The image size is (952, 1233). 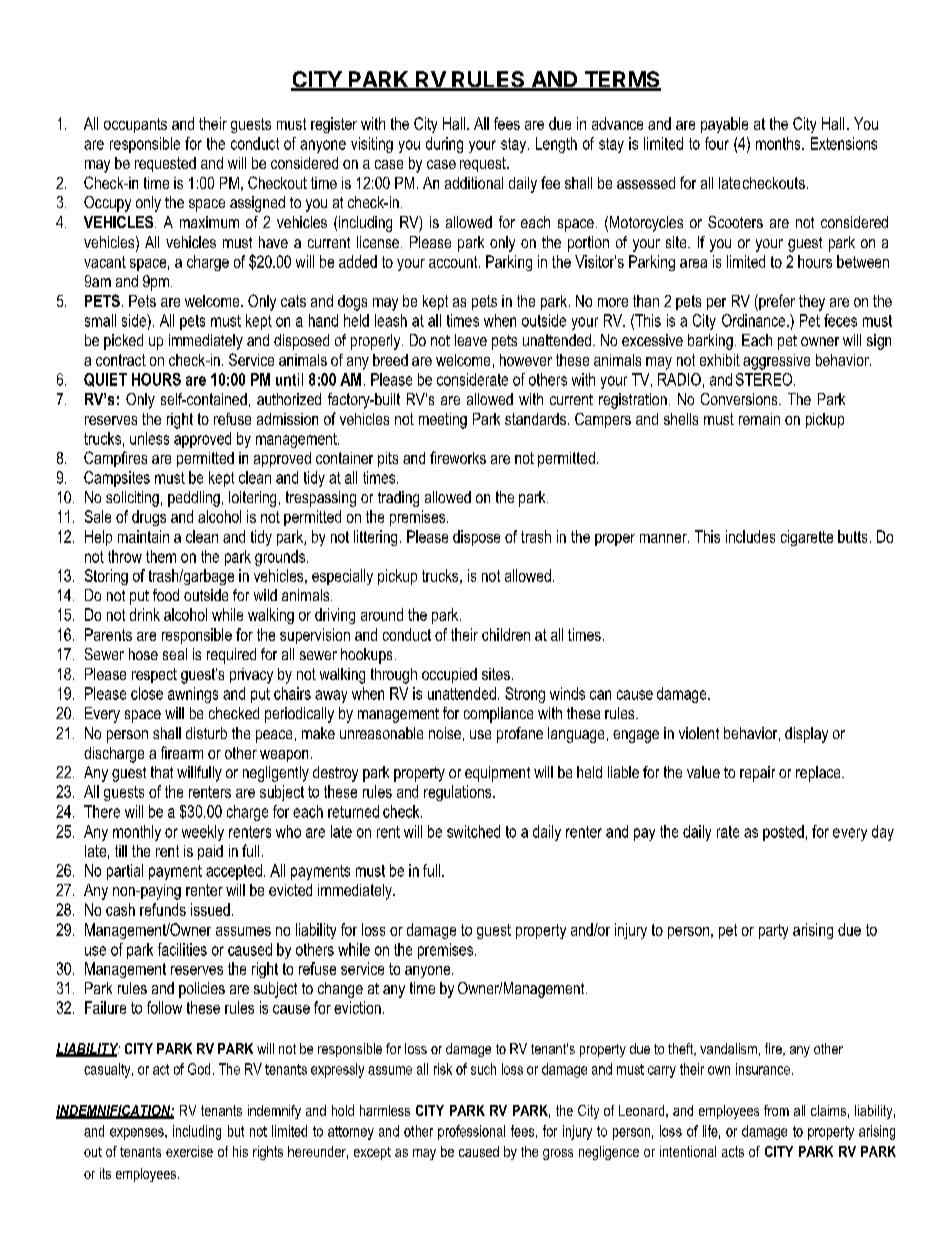 What do you see at coordinates (779, 143) in the page?
I see `months` at bounding box center [779, 143].
